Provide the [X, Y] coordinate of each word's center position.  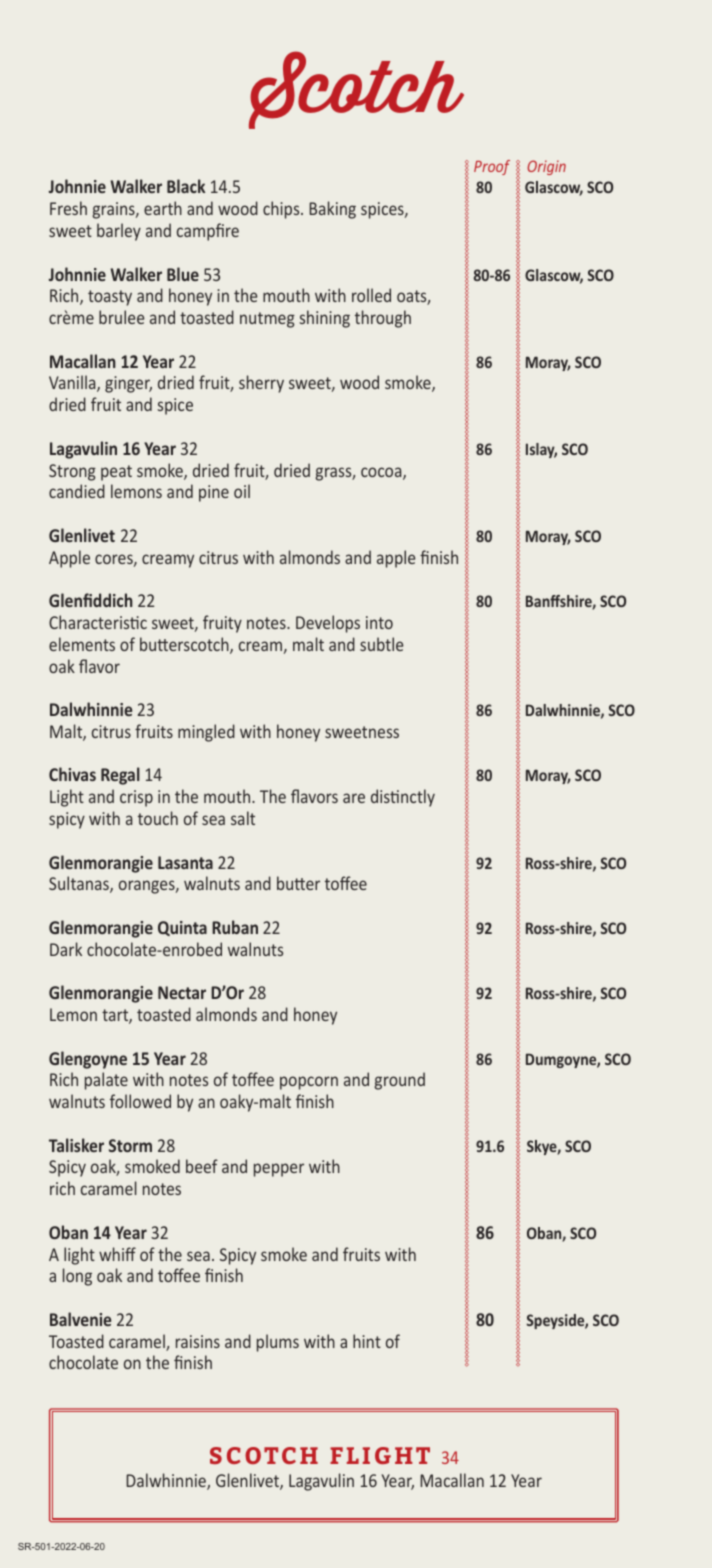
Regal [120, 776]
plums [278, 1343]
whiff [117, 1254]
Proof [492, 167]
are [354, 798]
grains [115, 210]
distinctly [403, 798]
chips [282, 210]
